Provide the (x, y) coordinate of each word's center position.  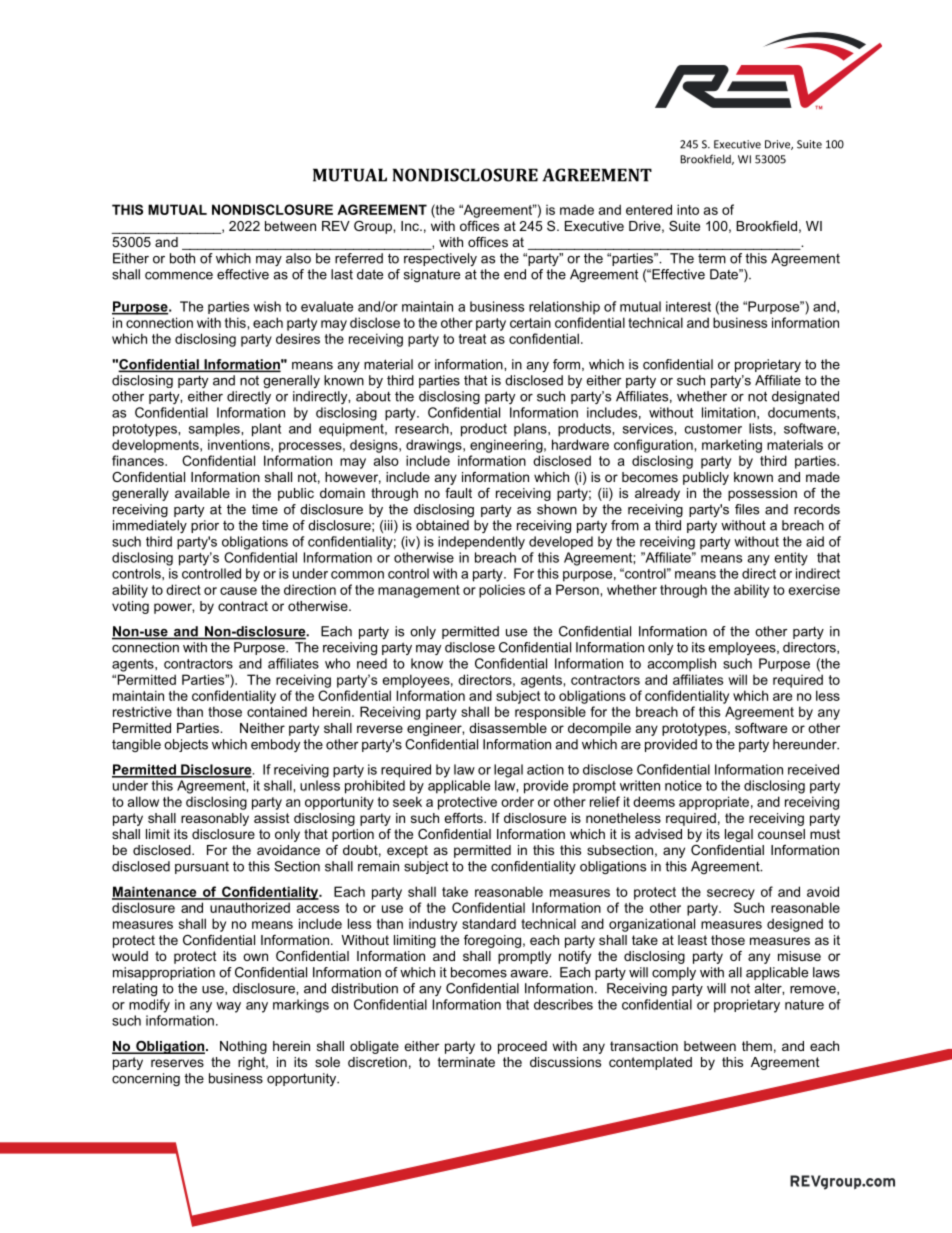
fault (458, 493)
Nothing (243, 1047)
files (747, 509)
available (202, 493)
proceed (522, 1047)
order (517, 801)
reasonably (215, 819)
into (688, 209)
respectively (440, 259)
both (182, 258)
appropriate (714, 803)
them (757, 1046)
